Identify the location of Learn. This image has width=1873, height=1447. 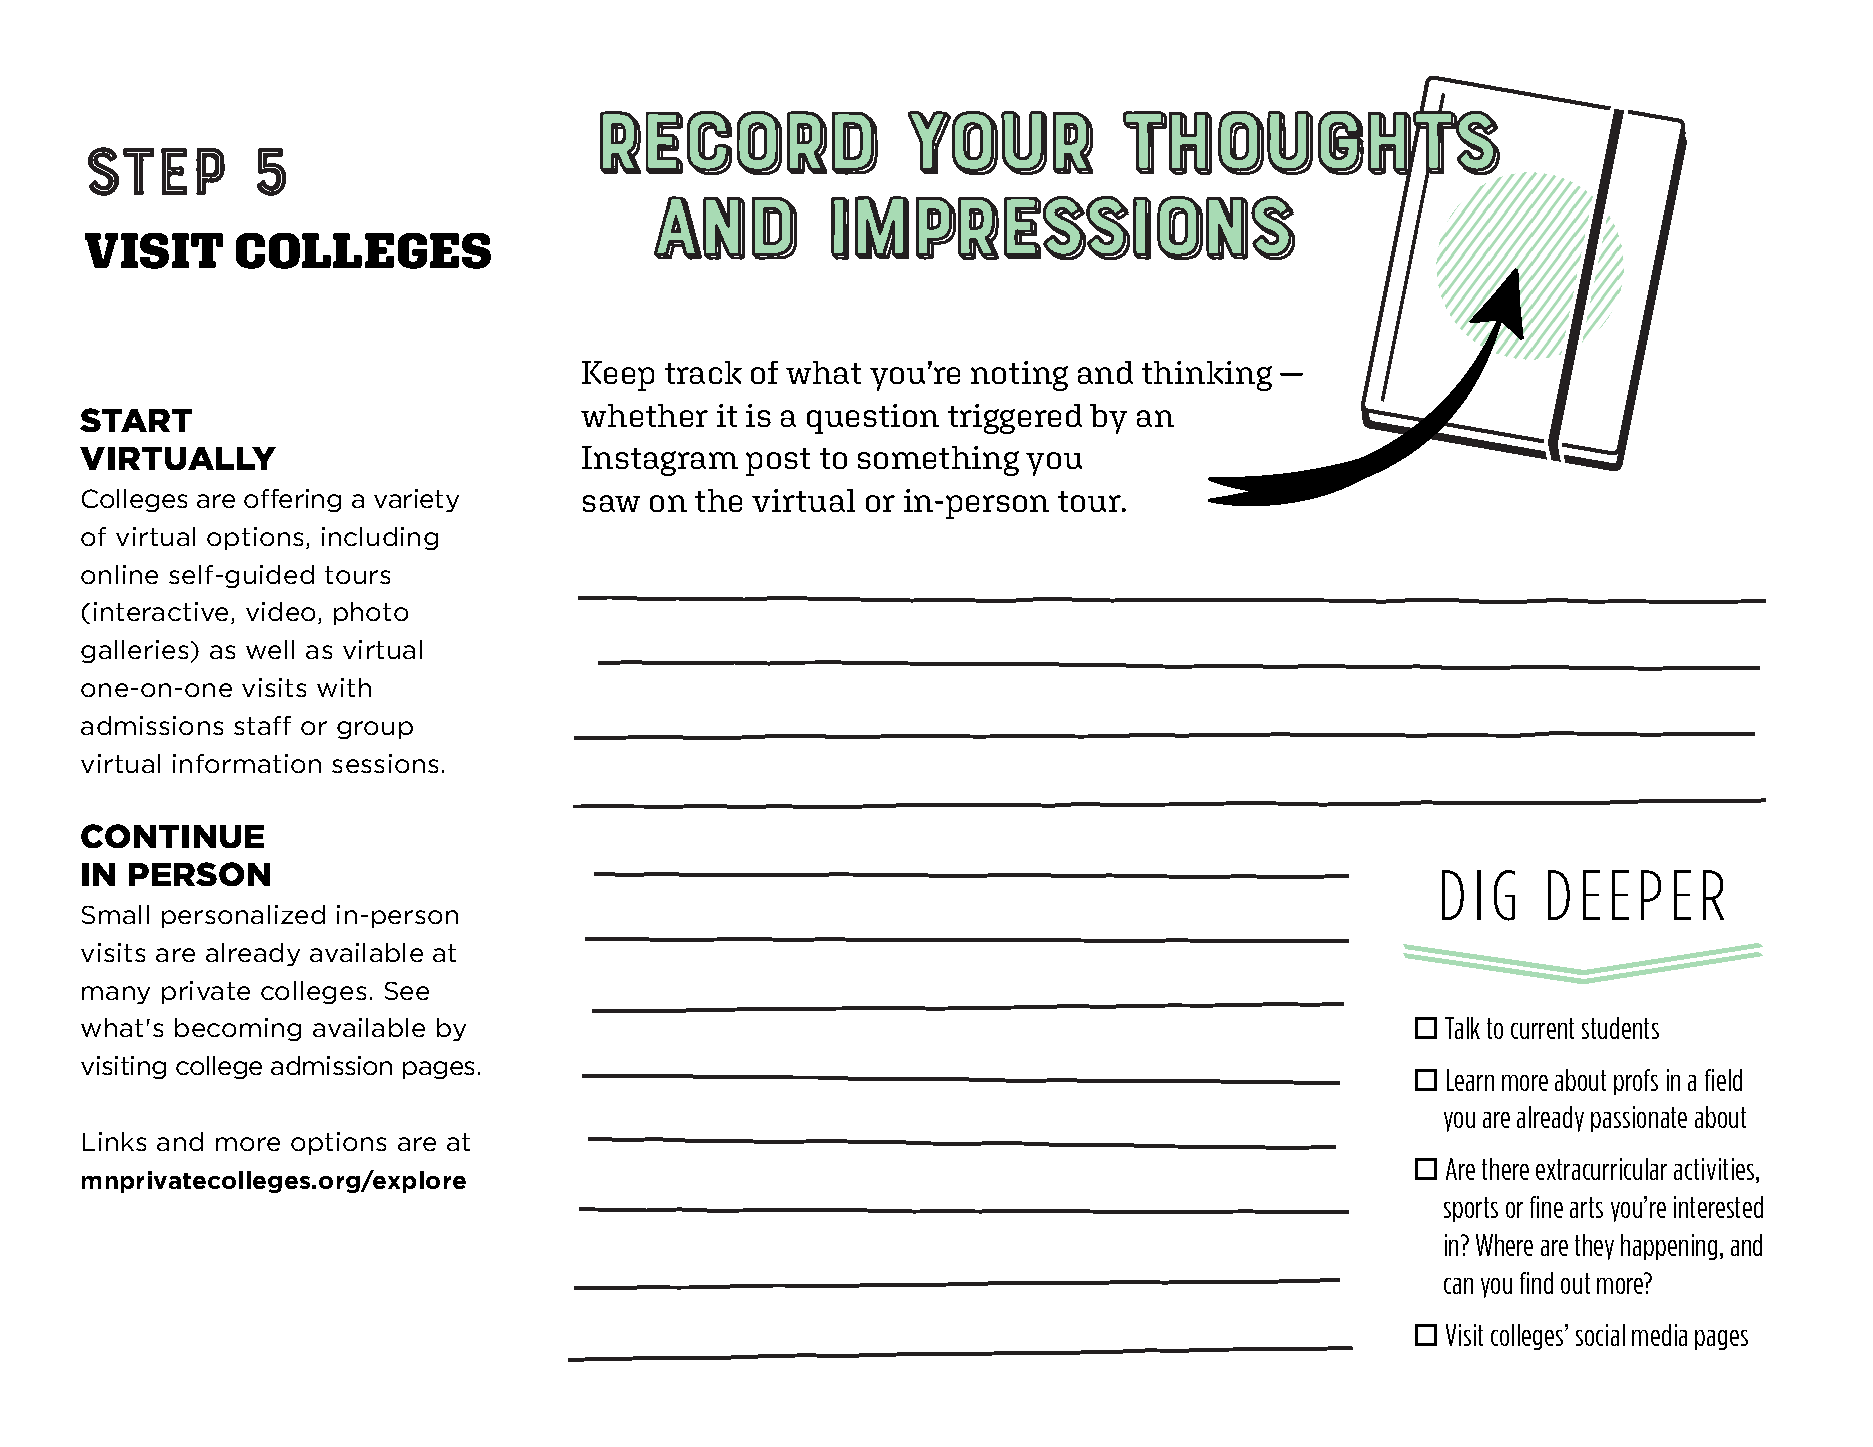
(1470, 1080).
